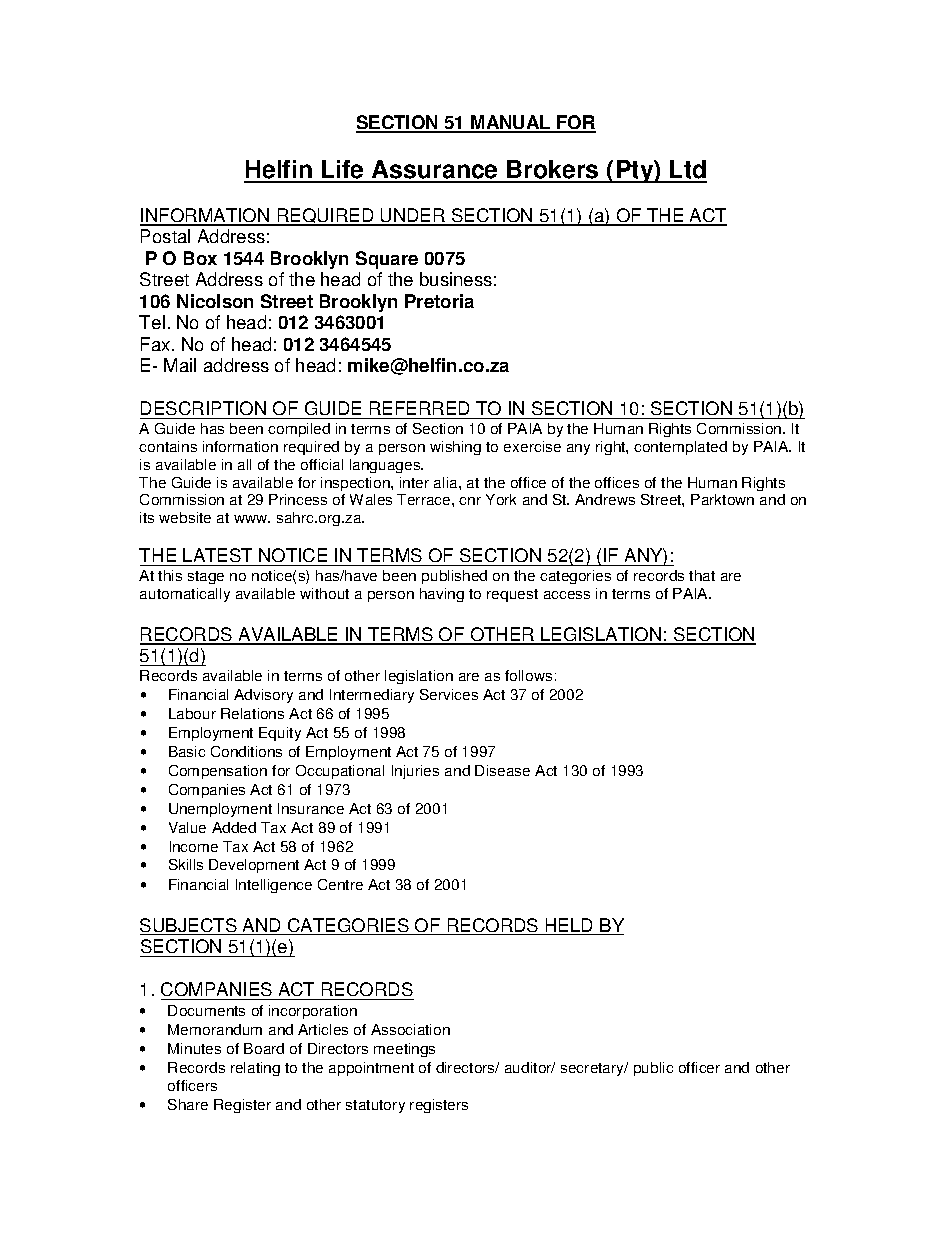  What do you see at coordinates (567, 595) in the screenshot?
I see `access` at bounding box center [567, 595].
